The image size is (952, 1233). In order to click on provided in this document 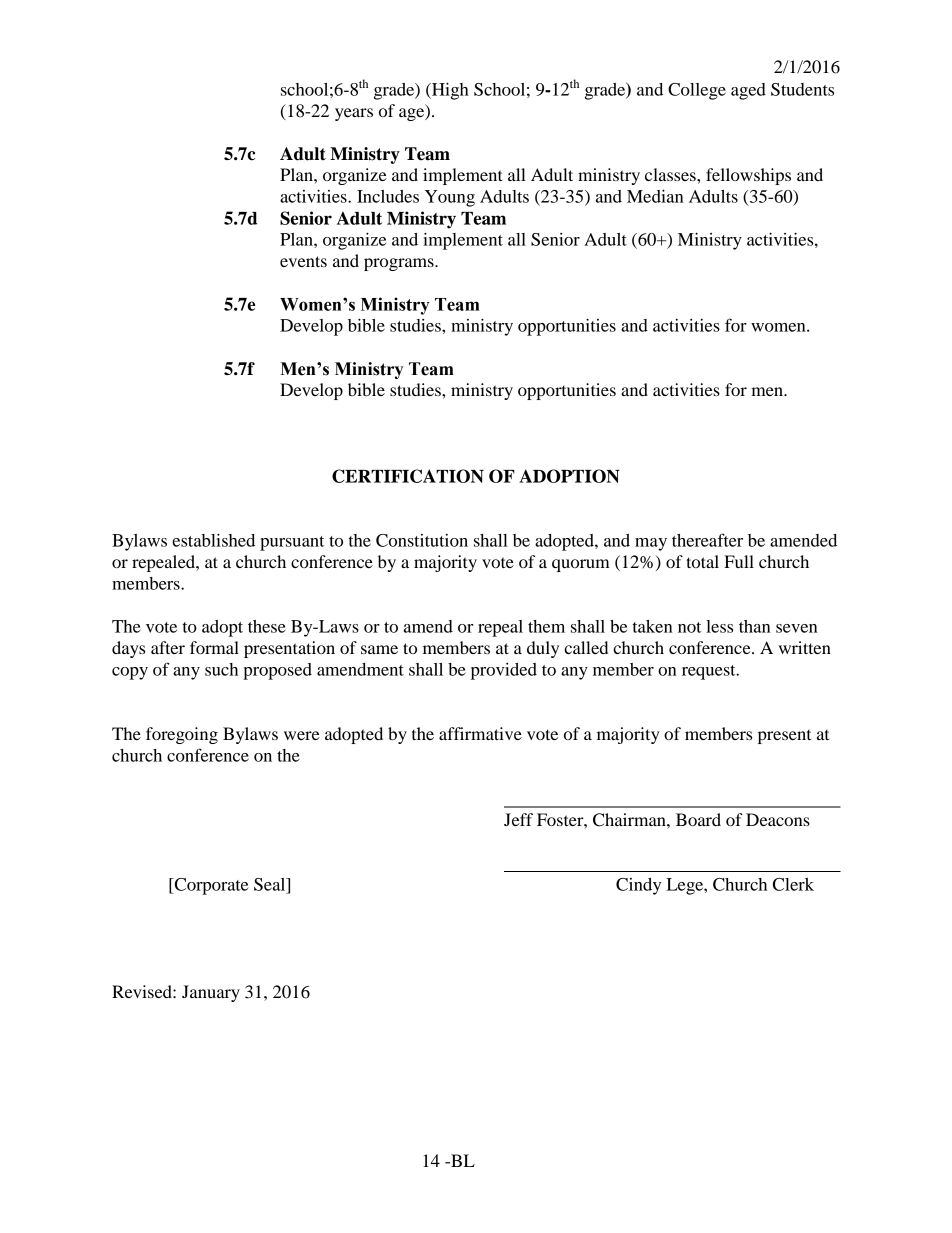, I will do `click(504, 671)`.
